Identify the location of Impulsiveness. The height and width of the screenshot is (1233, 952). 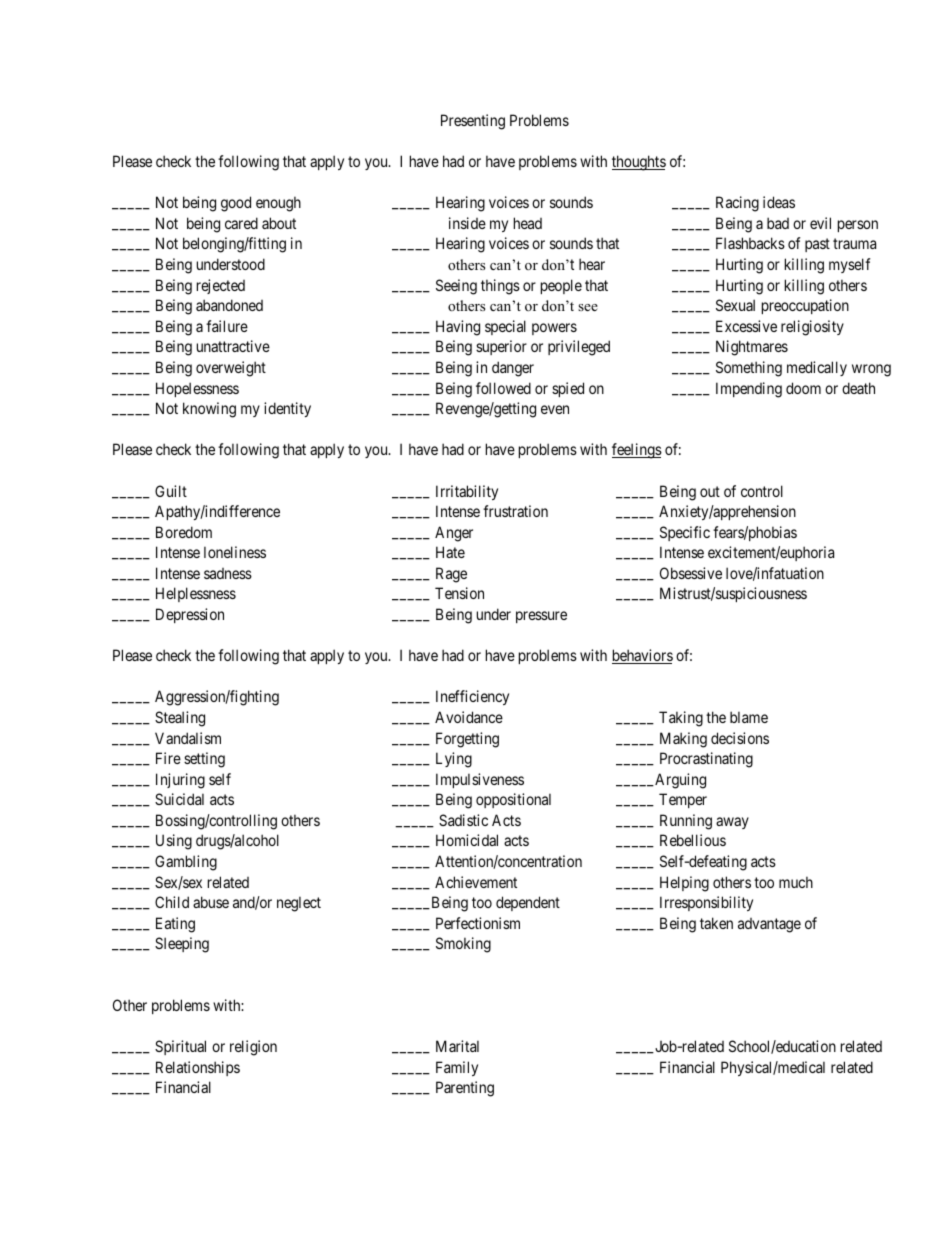
(480, 780).
